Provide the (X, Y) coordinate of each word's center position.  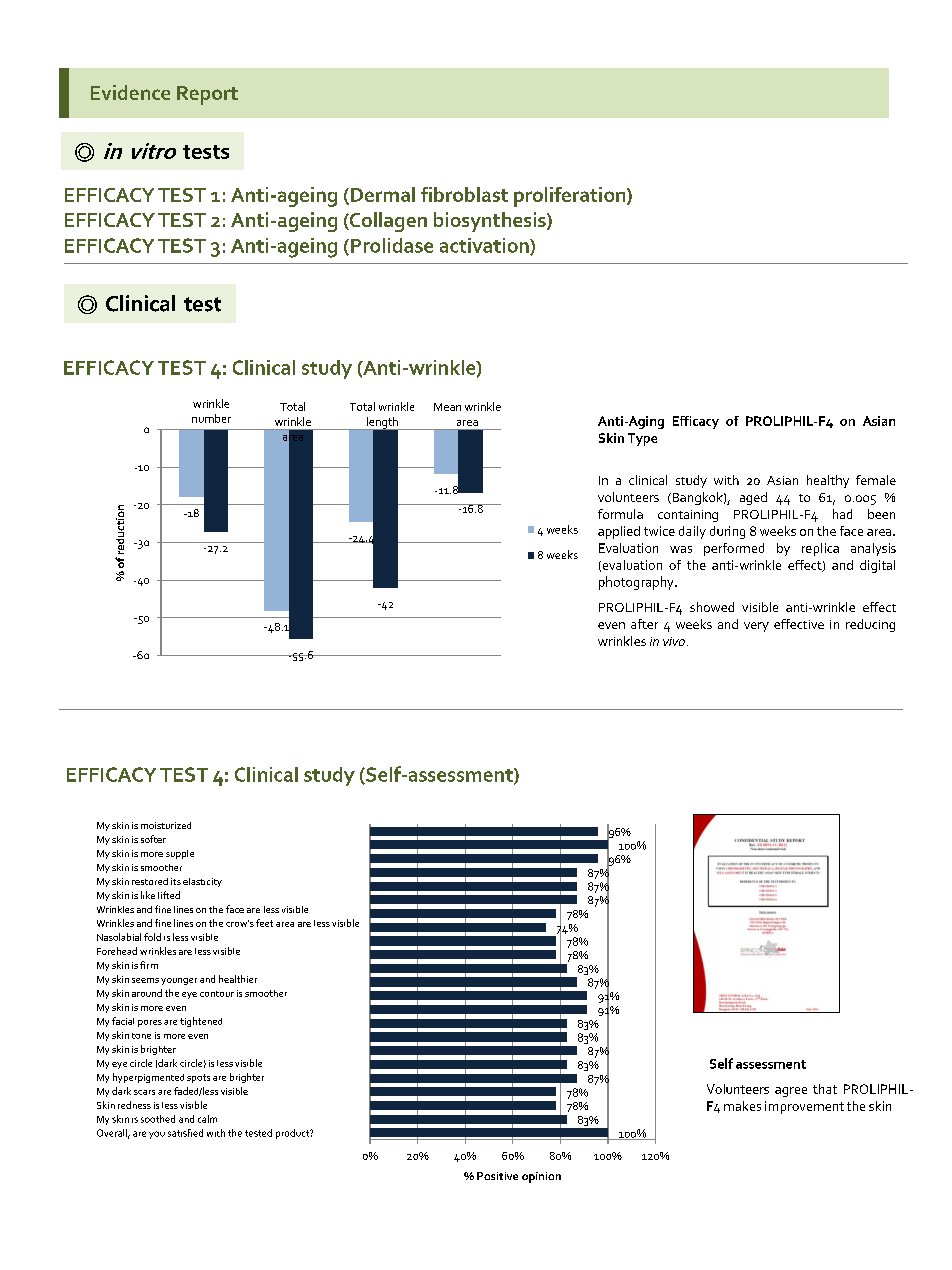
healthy (828, 481)
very (756, 627)
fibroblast (464, 194)
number (211, 418)
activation (485, 246)
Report (207, 95)
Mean (447, 407)
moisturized (166, 825)
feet (264, 923)
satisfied (185, 1133)
